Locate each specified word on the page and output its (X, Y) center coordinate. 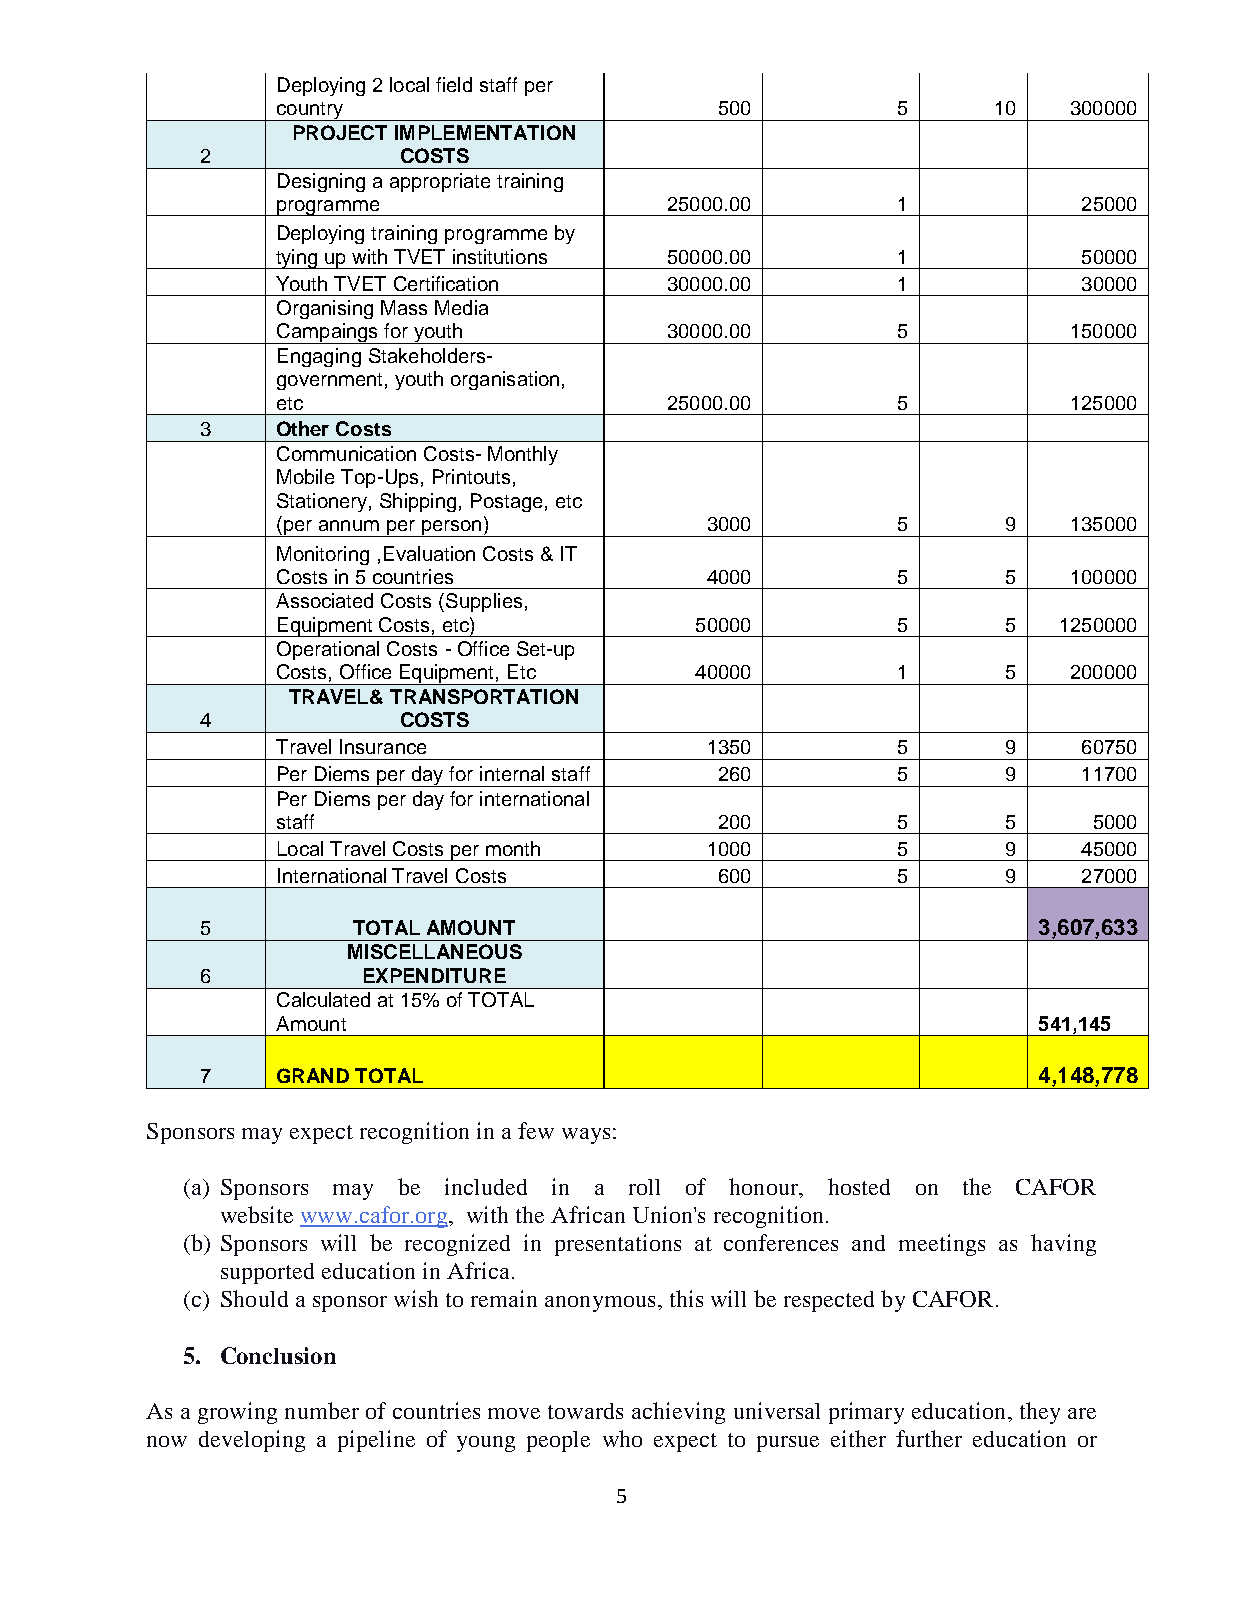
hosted (859, 1186)
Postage (506, 502)
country (310, 111)
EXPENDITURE (435, 975)
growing (237, 1413)
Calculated (323, 999)
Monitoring (323, 555)
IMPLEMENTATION (485, 132)
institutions (500, 256)
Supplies (484, 602)
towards (585, 1411)
